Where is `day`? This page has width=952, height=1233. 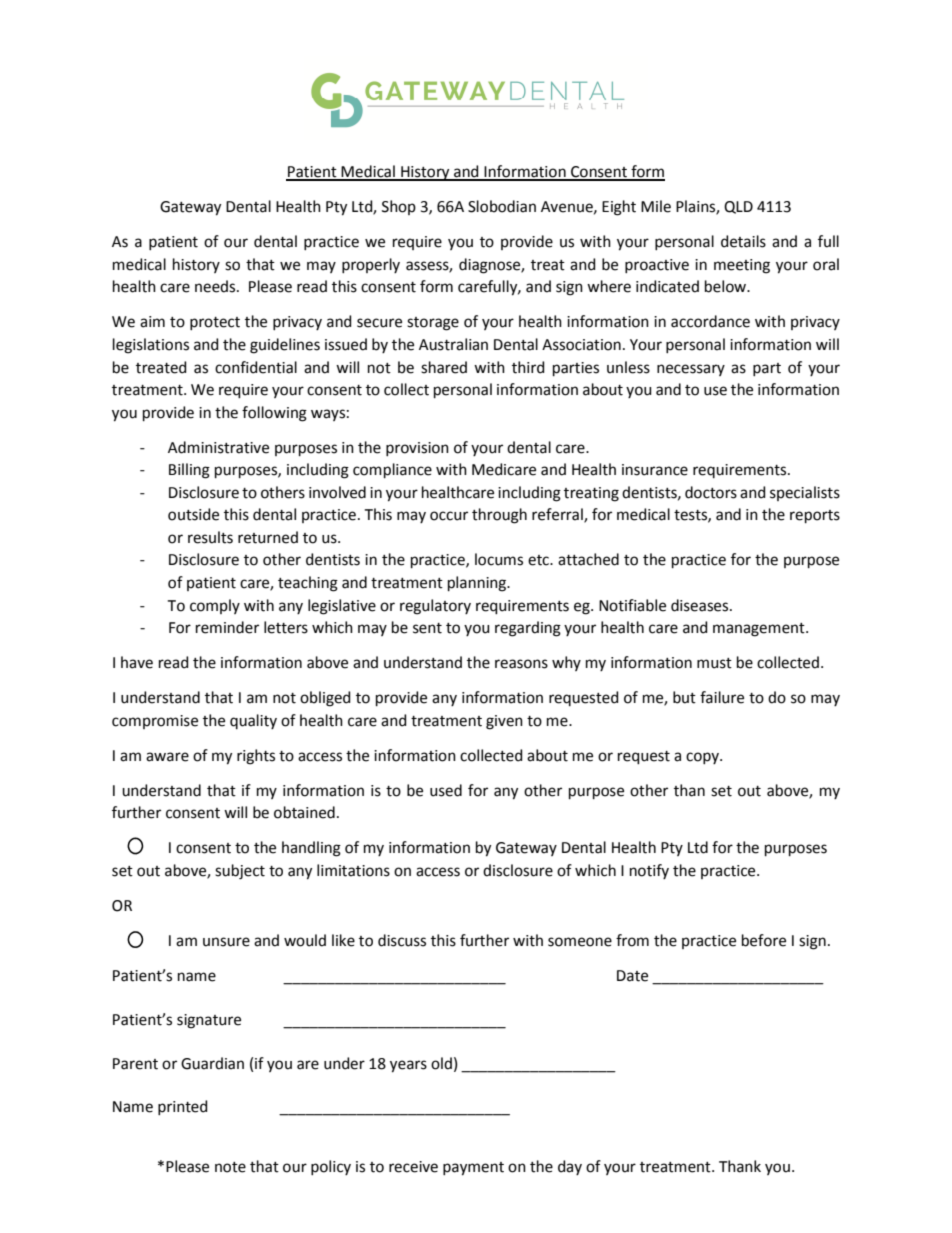 day is located at coordinates (570, 1167).
